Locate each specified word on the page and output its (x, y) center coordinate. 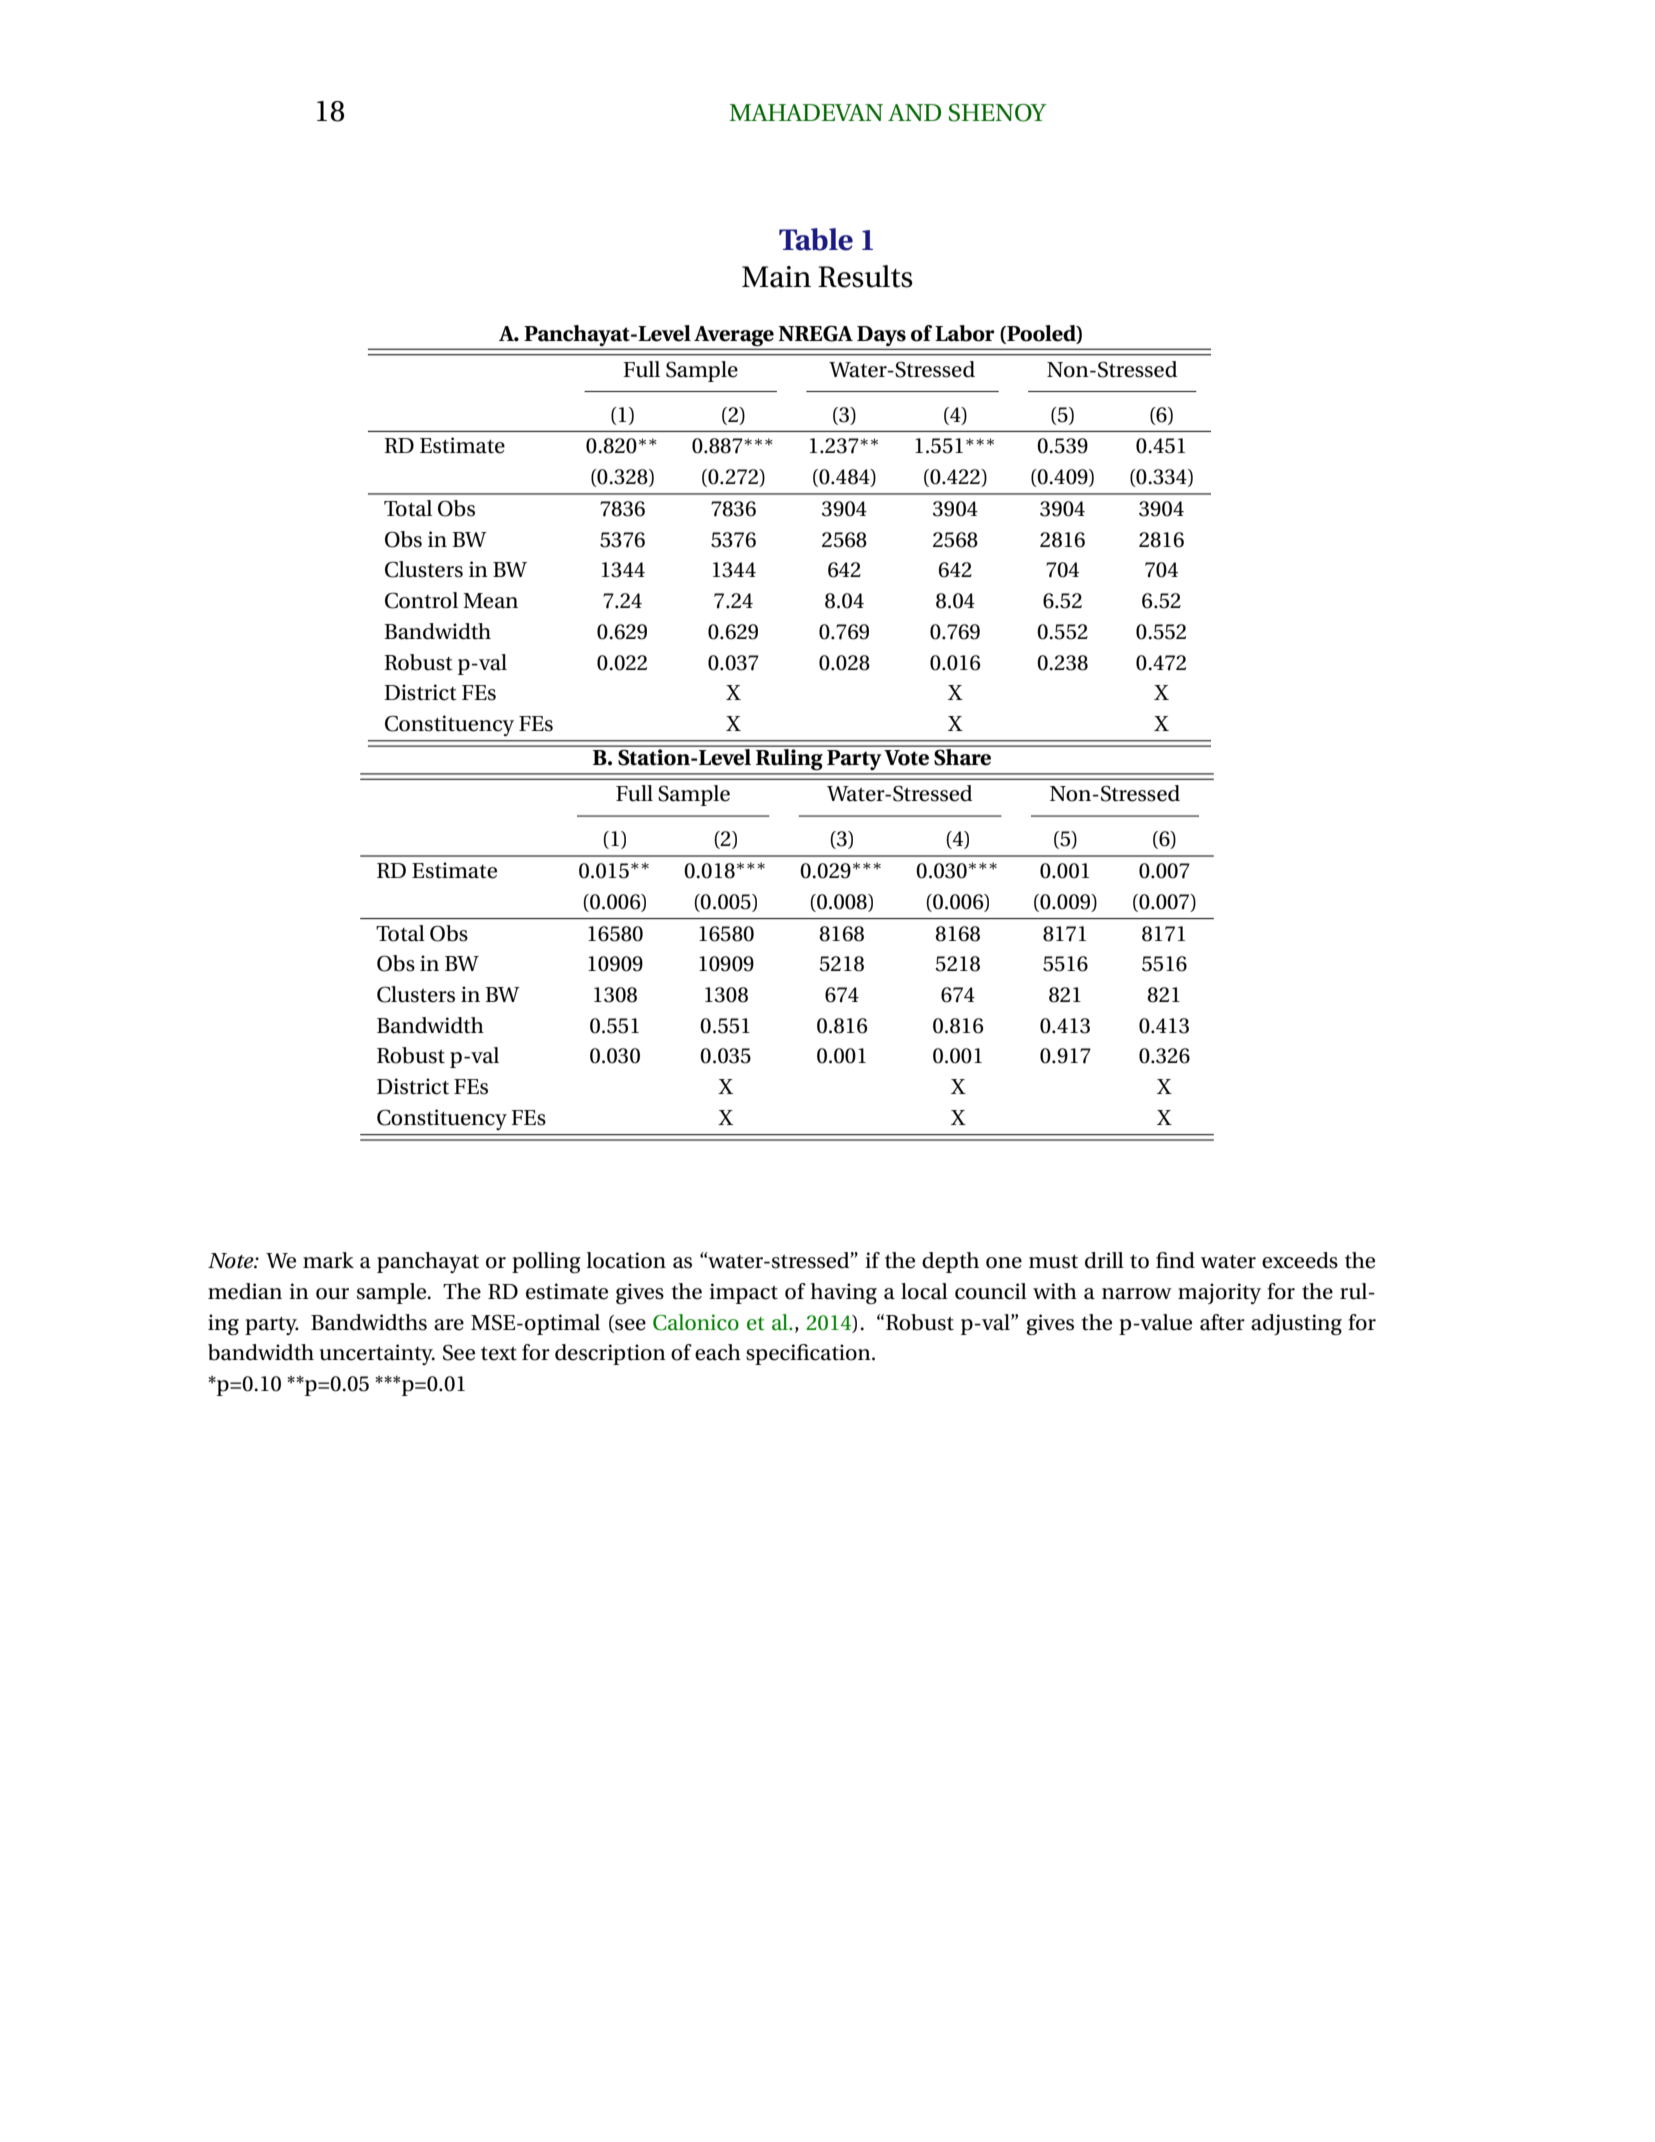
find (1175, 1260)
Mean (490, 601)
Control (421, 600)
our (332, 1294)
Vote (906, 758)
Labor (965, 333)
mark (328, 1260)
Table (816, 239)
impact (743, 1293)
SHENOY (998, 113)
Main (776, 277)
